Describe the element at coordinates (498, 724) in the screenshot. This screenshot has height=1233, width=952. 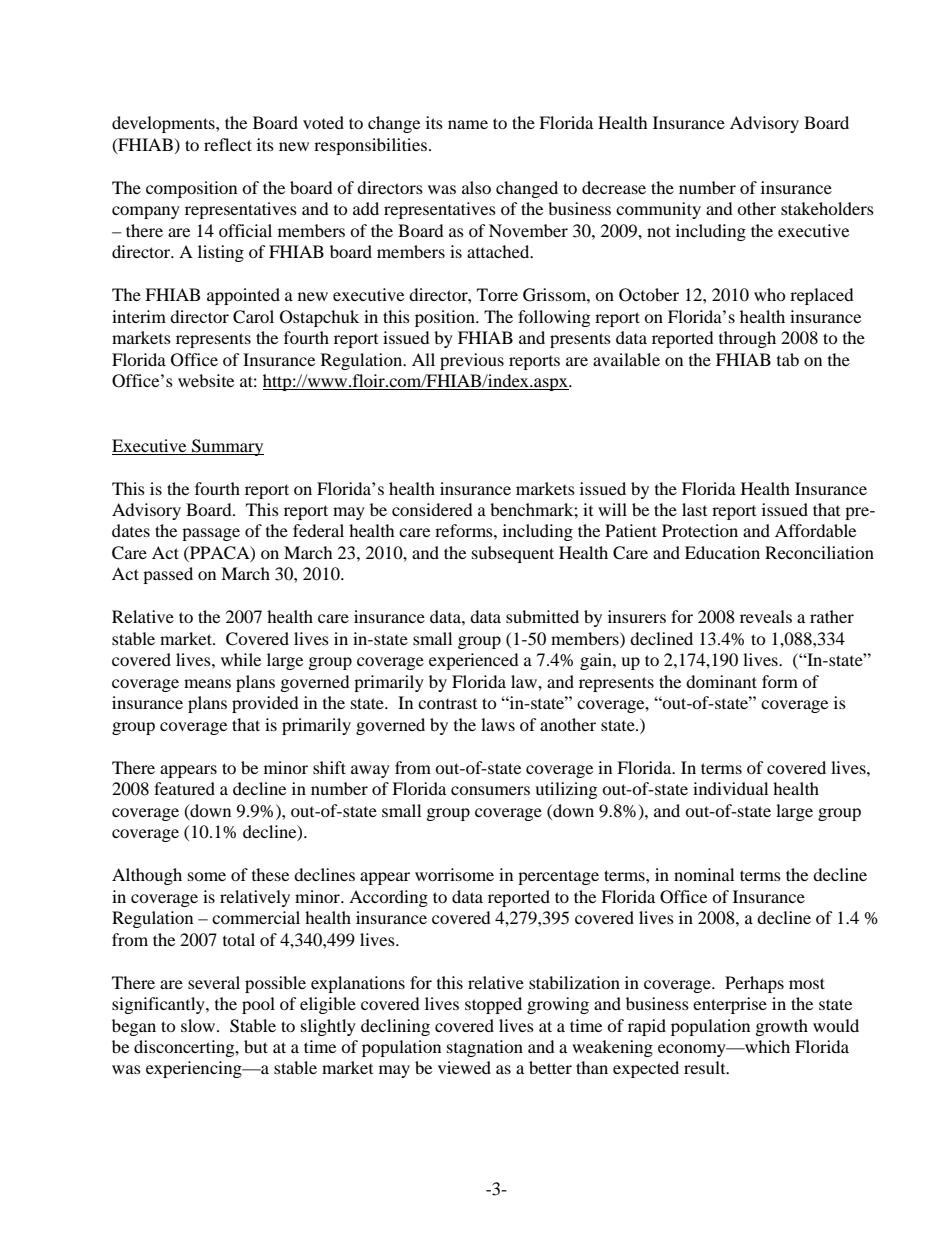
I see `laws` at that location.
